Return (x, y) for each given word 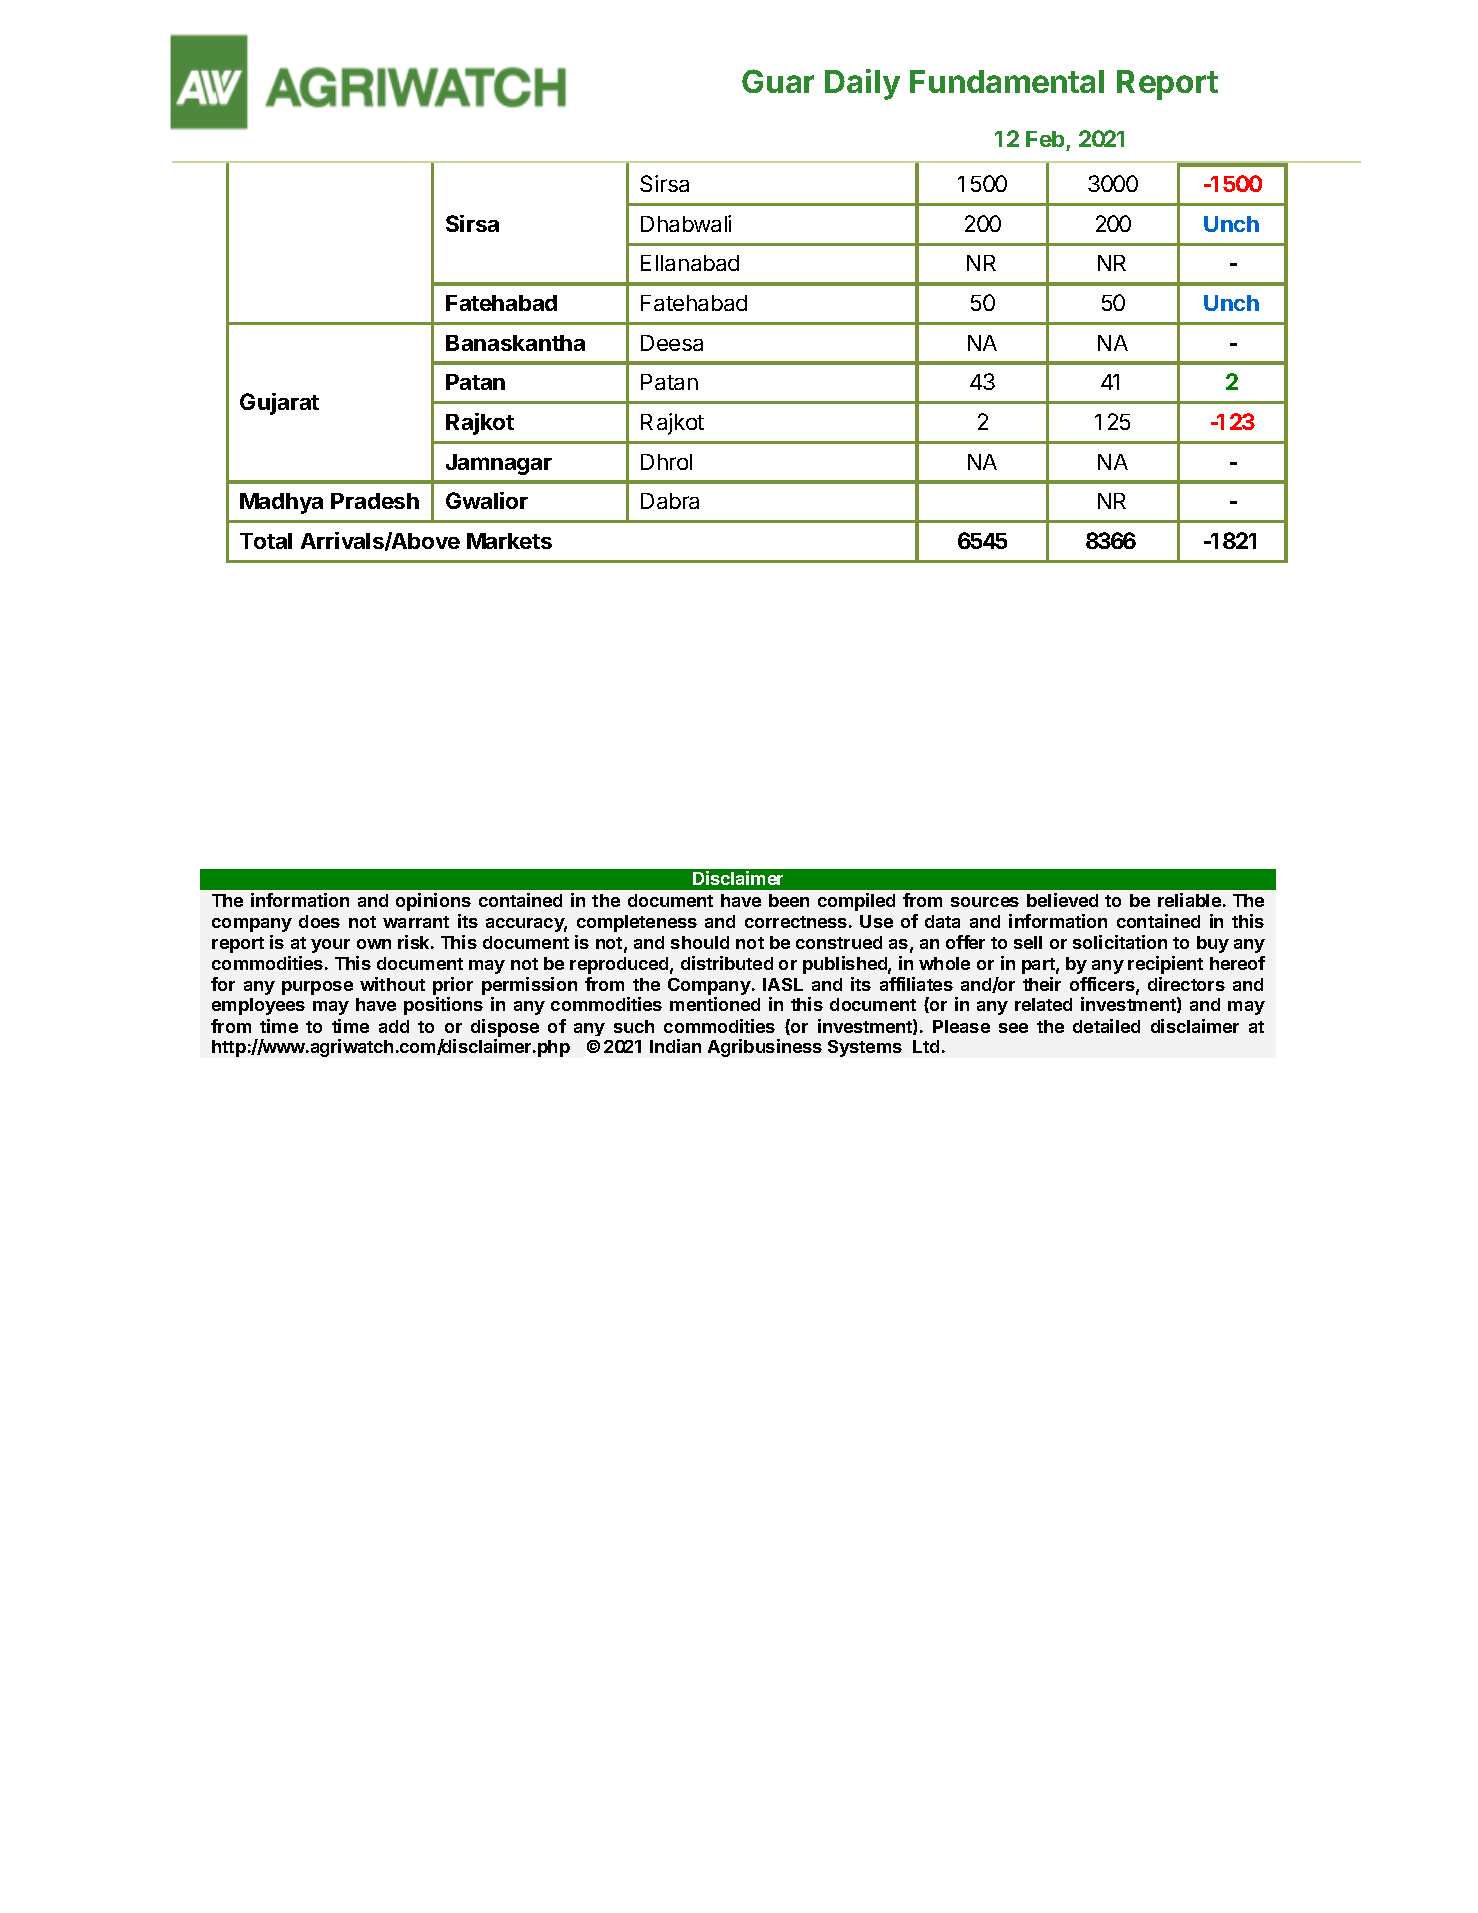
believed (1062, 900)
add (394, 1026)
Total (266, 541)
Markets (509, 541)
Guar (778, 81)
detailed (1106, 1026)
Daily (862, 84)
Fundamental (1007, 81)
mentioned (715, 1004)
